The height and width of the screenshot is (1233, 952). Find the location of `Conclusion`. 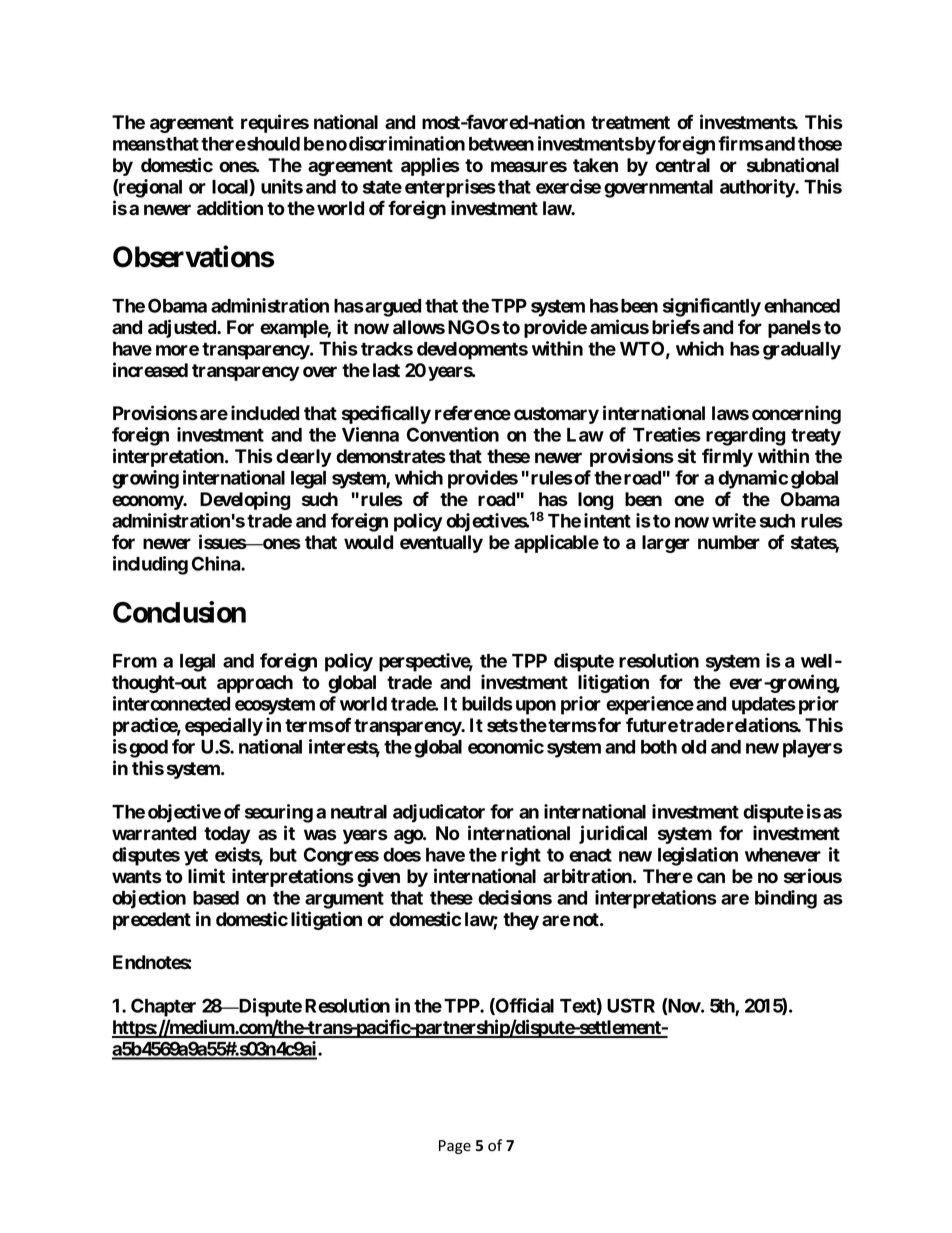

Conclusion is located at coordinates (179, 612).
